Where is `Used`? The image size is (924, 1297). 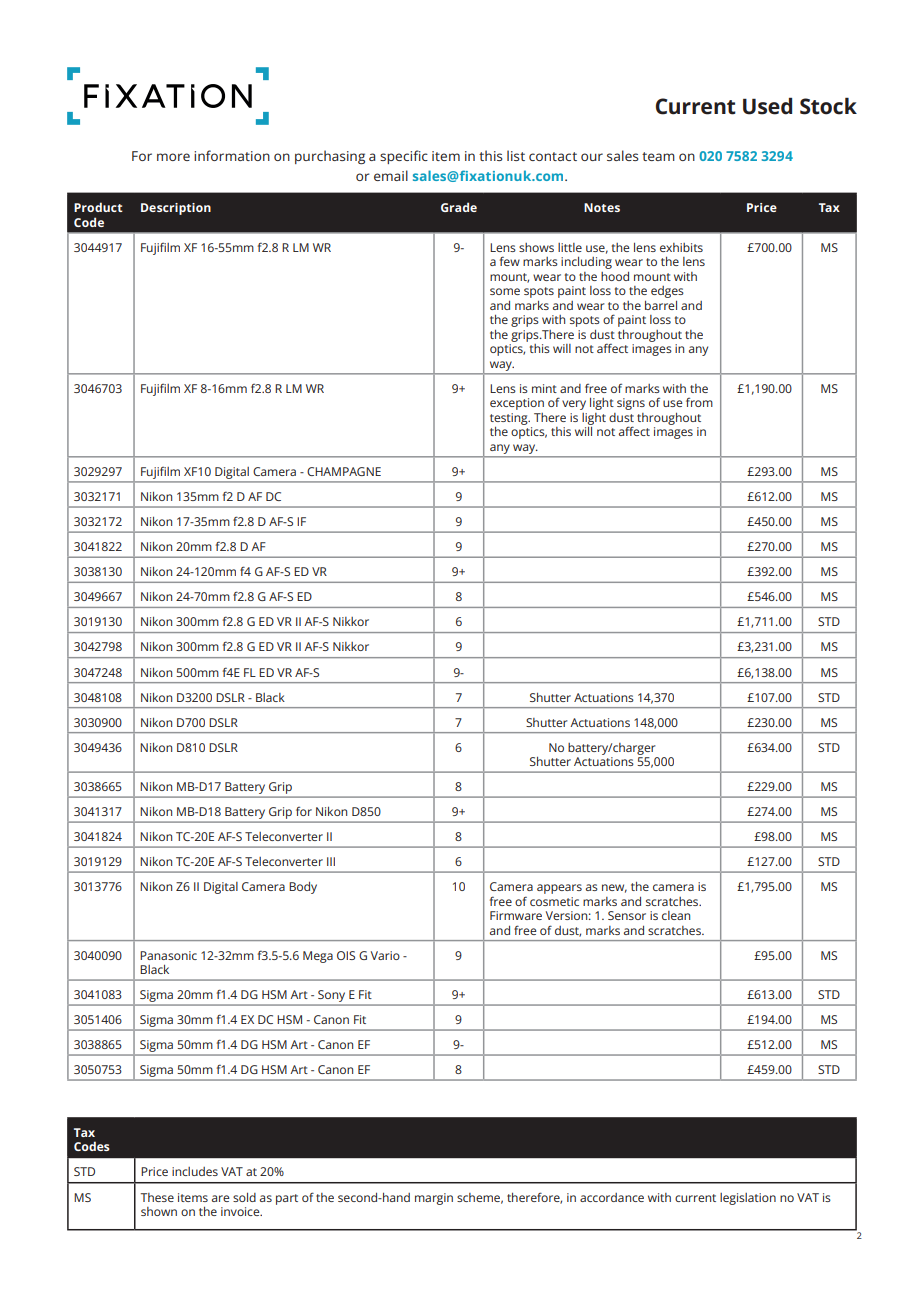 Used is located at coordinates (767, 106).
